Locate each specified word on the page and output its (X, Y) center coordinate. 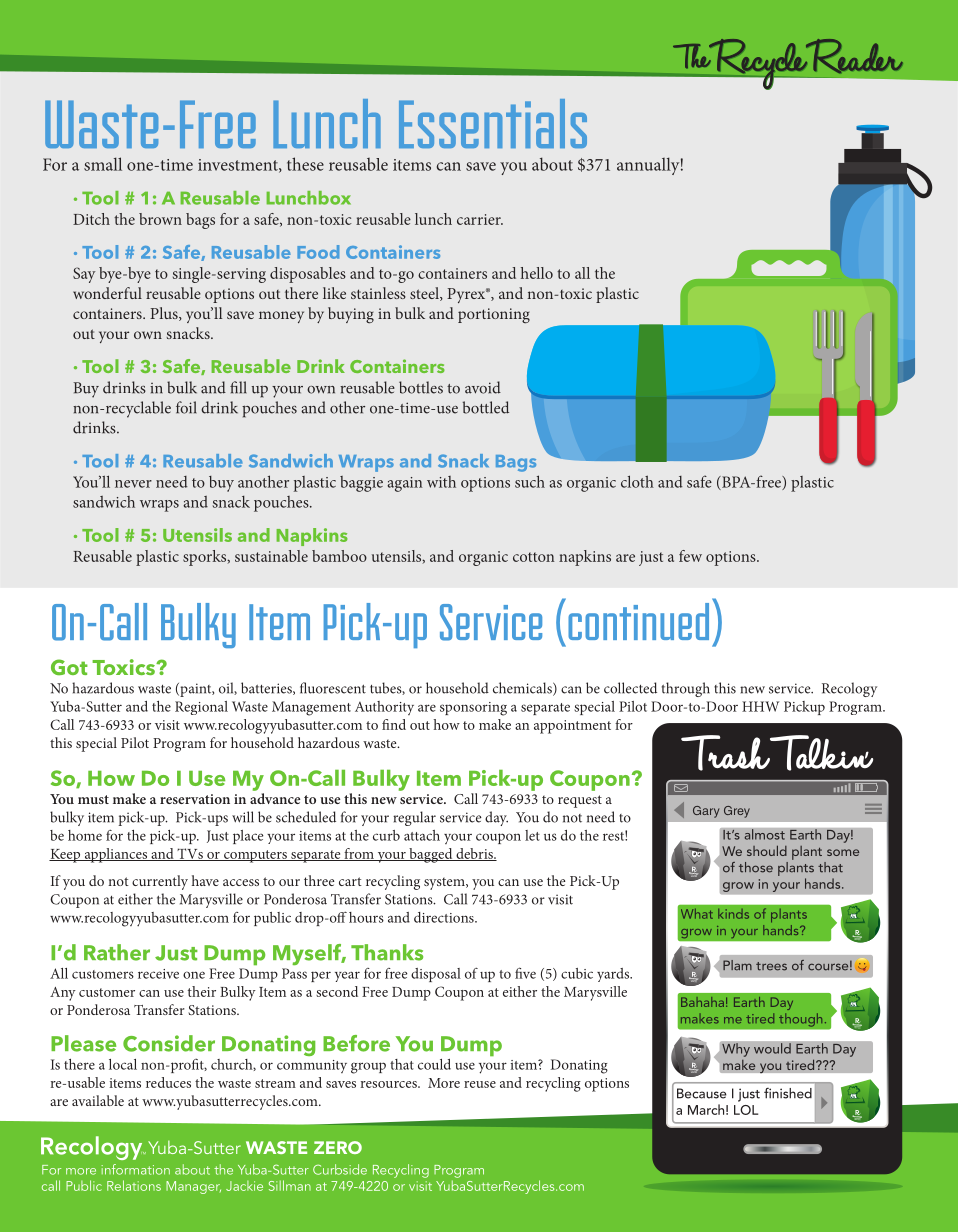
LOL (746, 1110)
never (133, 484)
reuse (480, 1084)
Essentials (493, 123)
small (103, 164)
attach (422, 835)
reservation (195, 799)
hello (537, 273)
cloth (637, 481)
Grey (737, 812)
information (135, 1169)
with (441, 482)
